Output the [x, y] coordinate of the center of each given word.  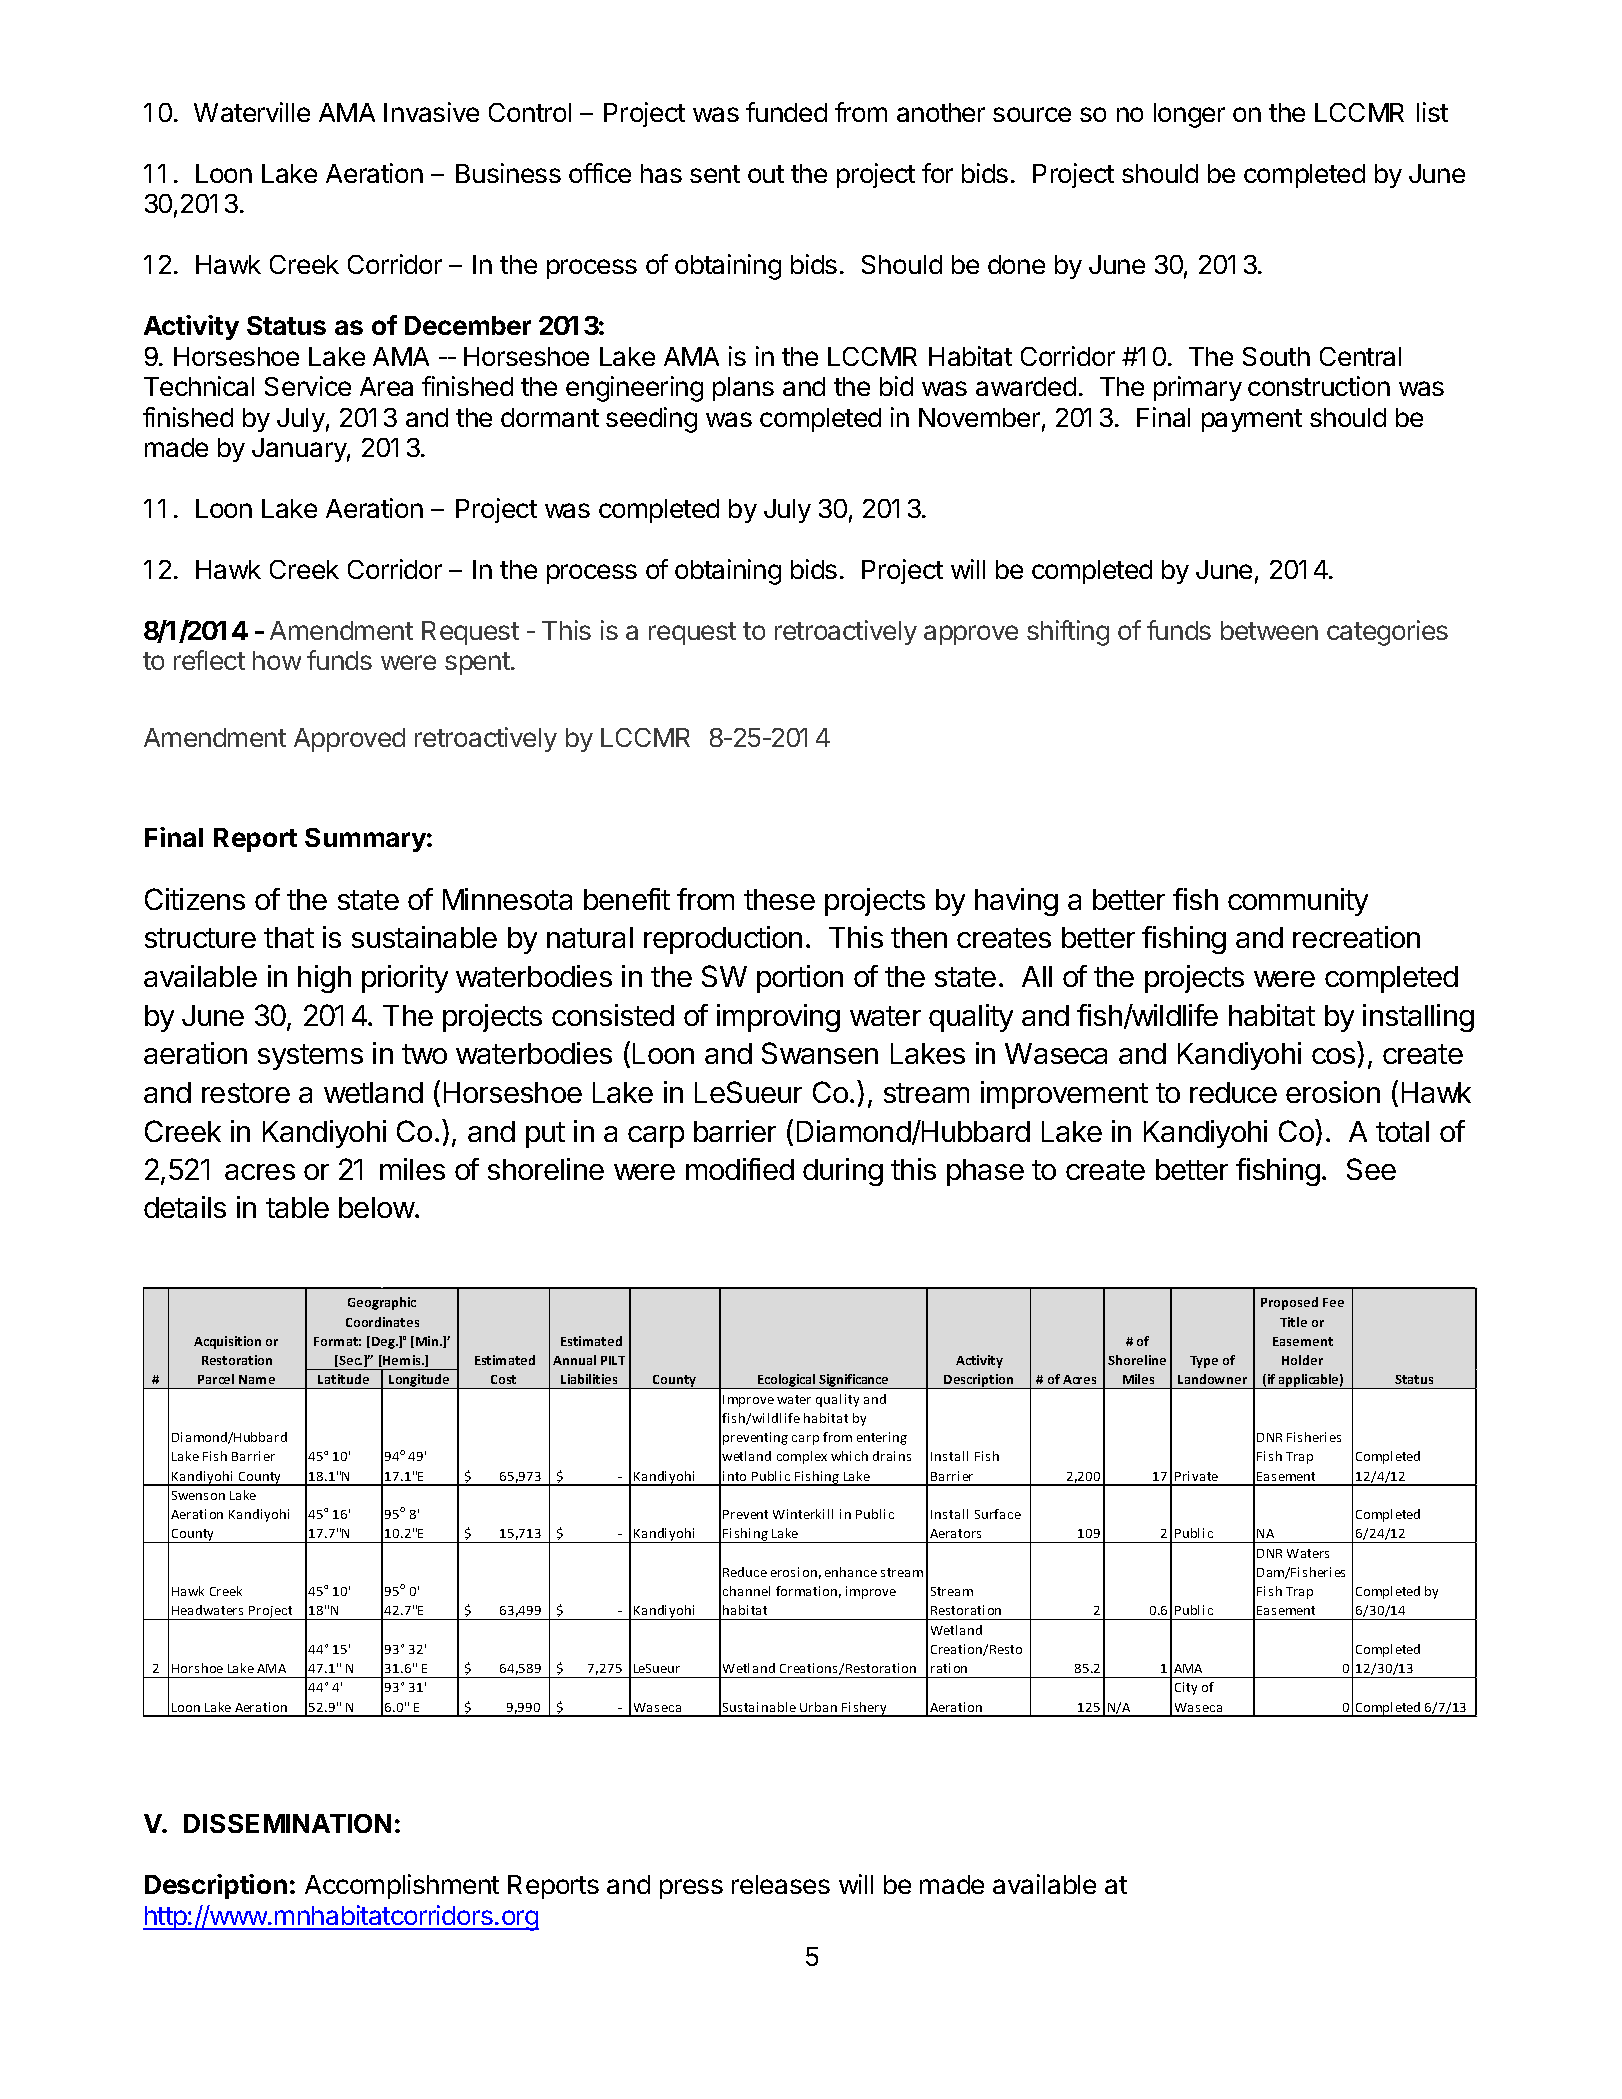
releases [781, 1884]
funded [786, 112]
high [324, 979]
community [1298, 902]
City [1186, 1688]
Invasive [431, 112]
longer [1189, 115]
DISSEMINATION [287, 1823]
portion [800, 979]
